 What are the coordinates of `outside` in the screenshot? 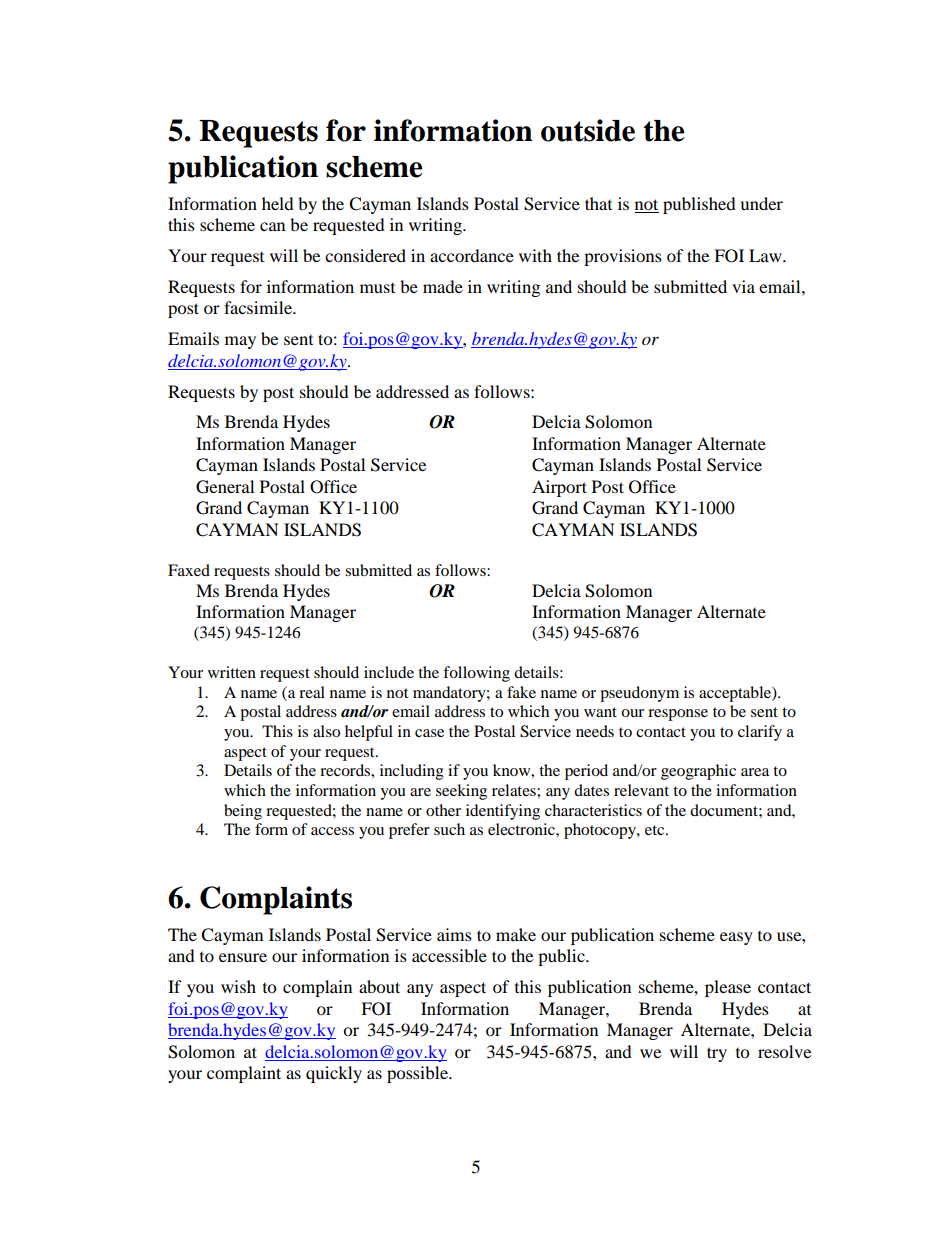 It's located at (588, 130).
